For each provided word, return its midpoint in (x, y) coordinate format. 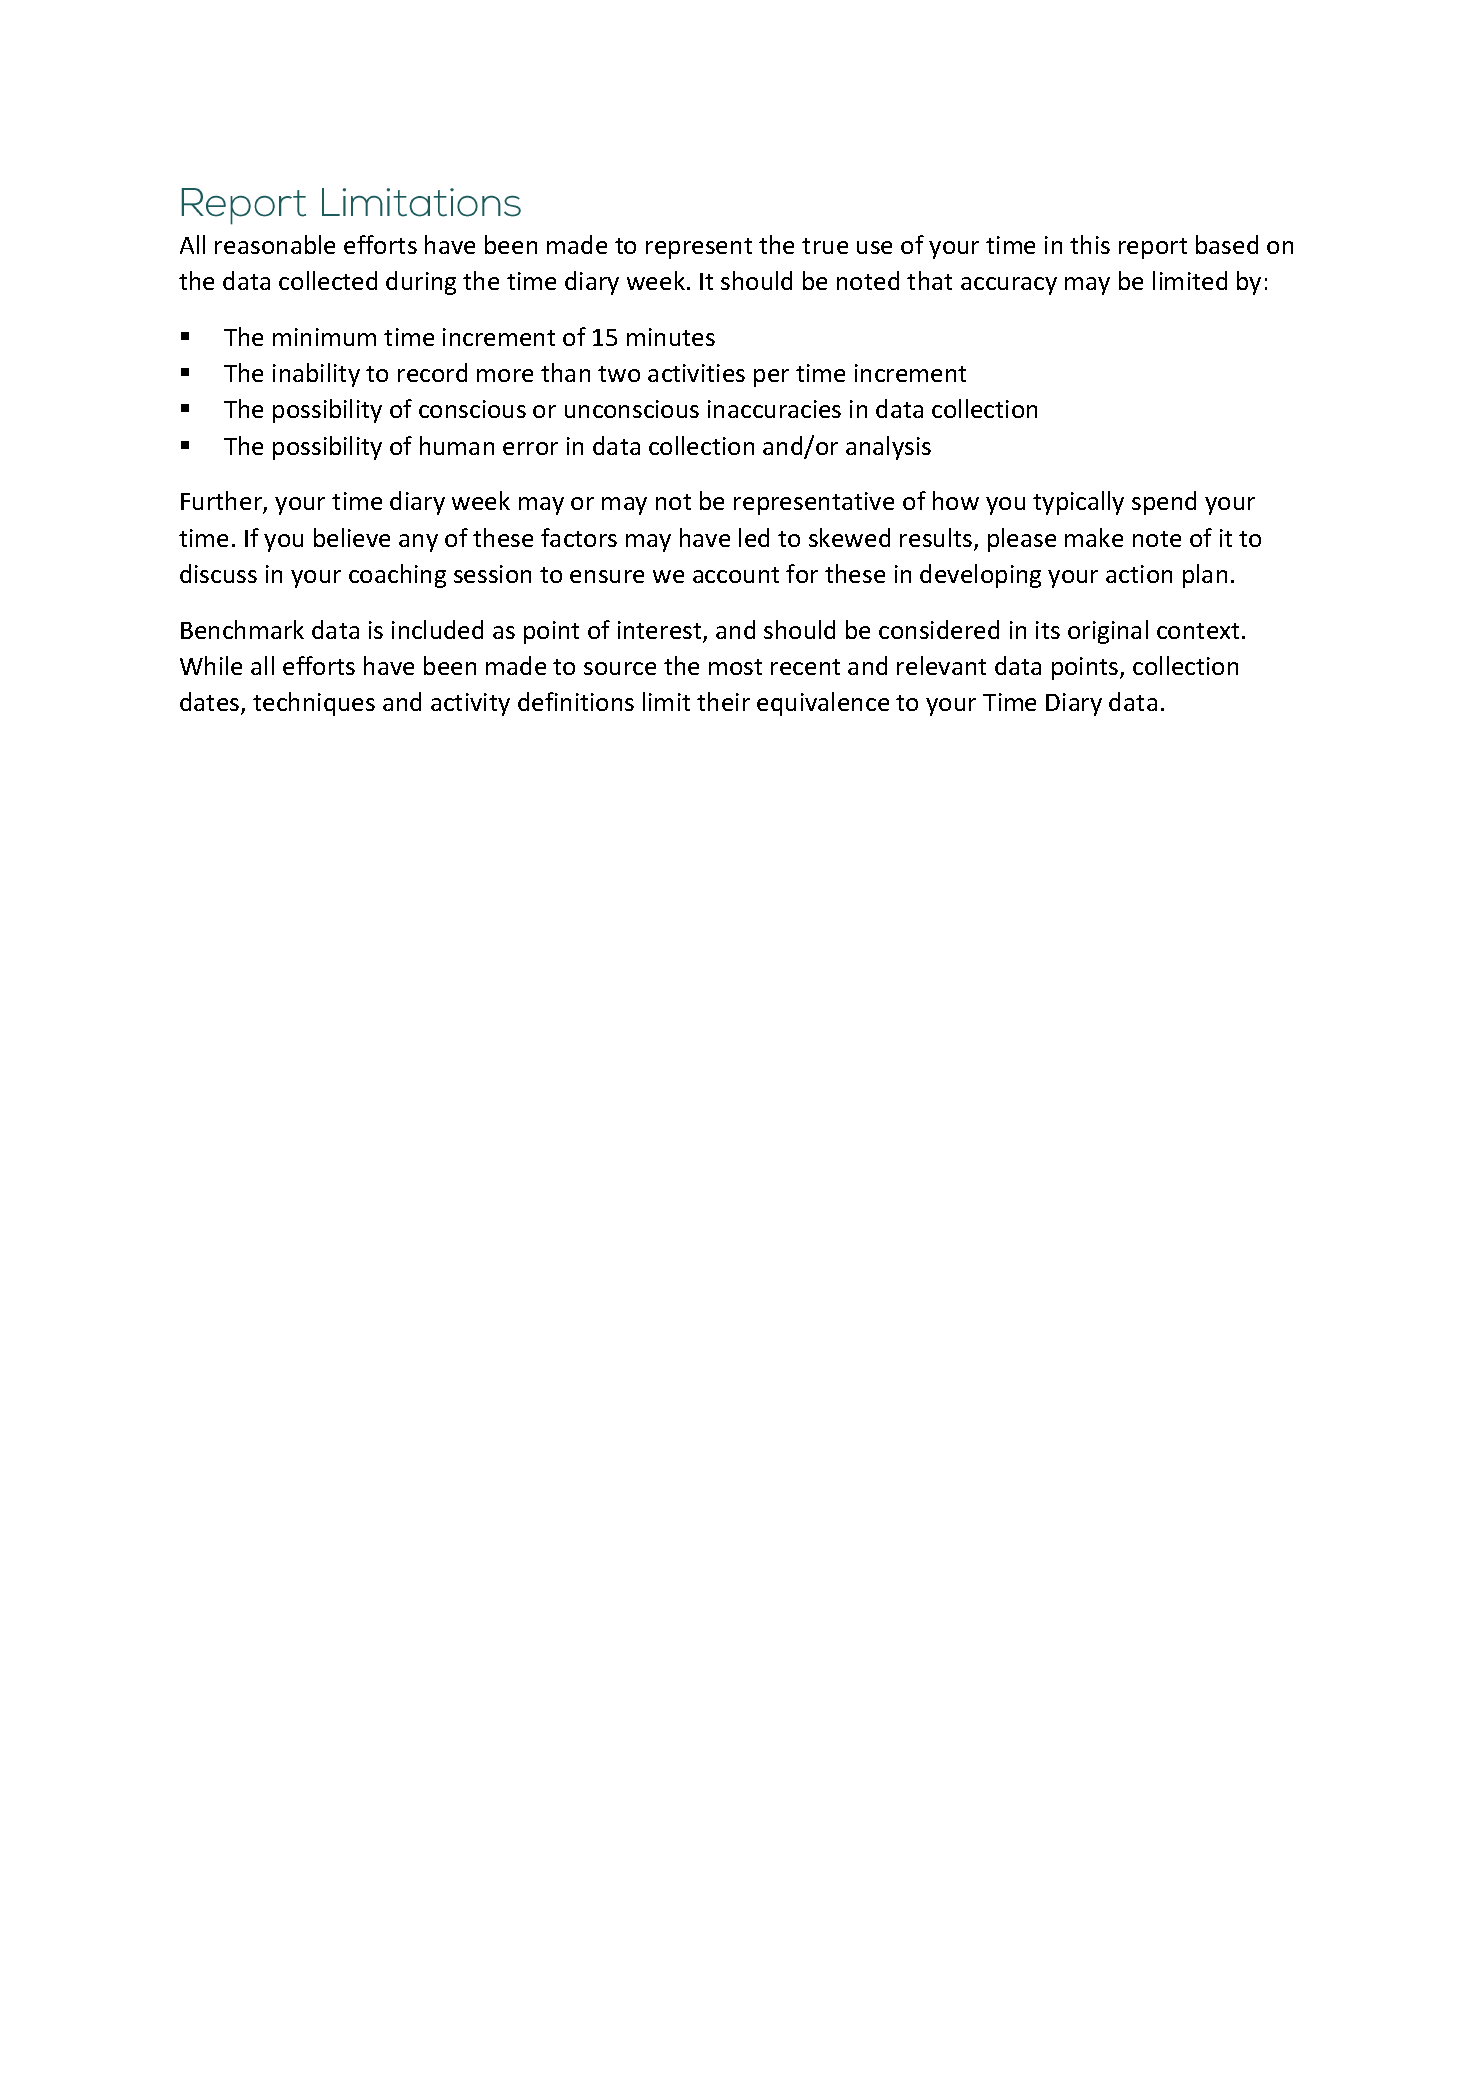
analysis (888, 448)
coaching (397, 576)
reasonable (275, 244)
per (771, 378)
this (1090, 244)
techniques (314, 704)
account (736, 575)
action (1139, 574)
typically (1078, 503)
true (825, 246)
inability (316, 375)
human (457, 445)
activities (696, 373)
